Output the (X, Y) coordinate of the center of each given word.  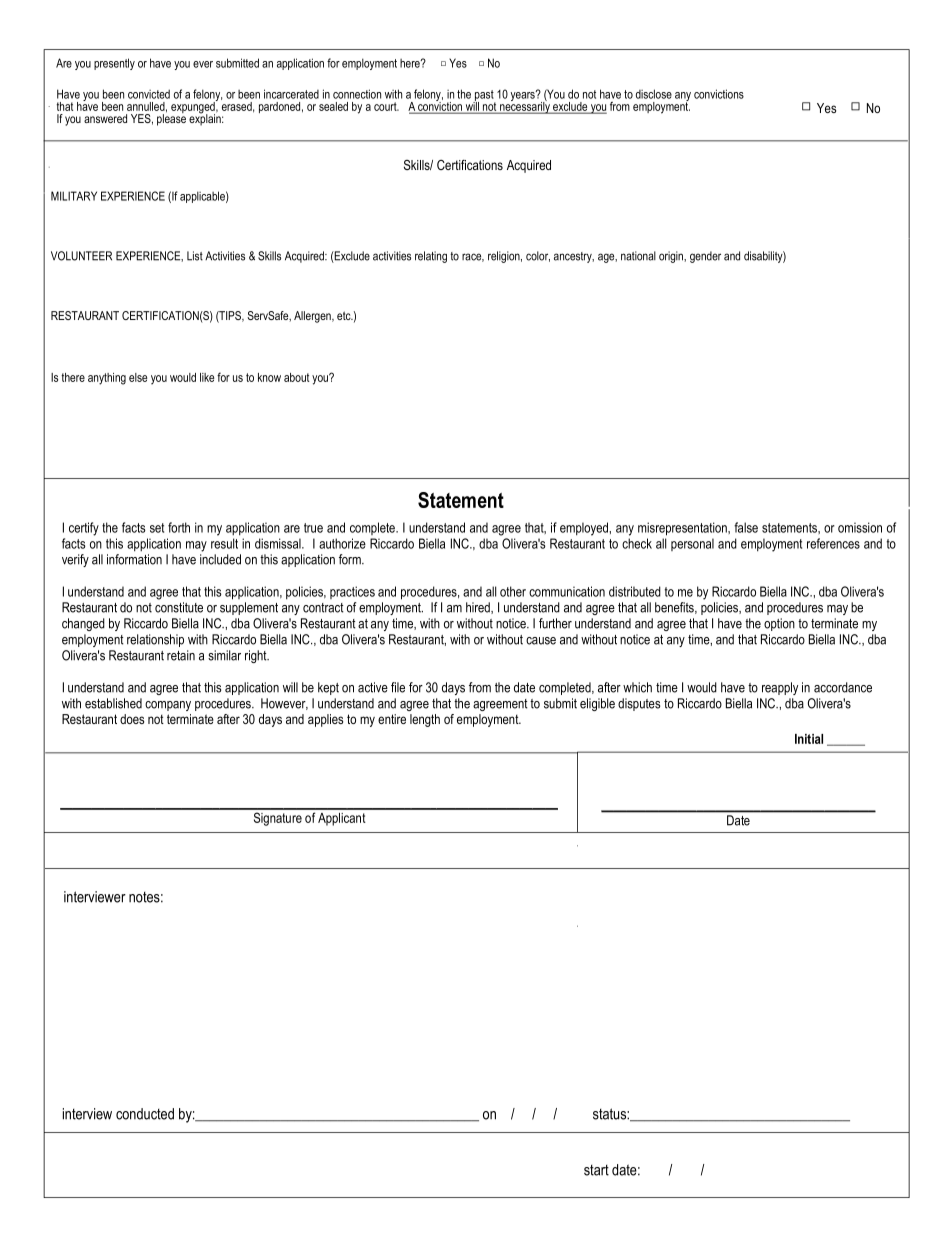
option (779, 624)
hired (479, 608)
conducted (145, 1114)
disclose (654, 94)
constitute (179, 607)
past (484, 96)
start (596, 1170)
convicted (149, 94)
